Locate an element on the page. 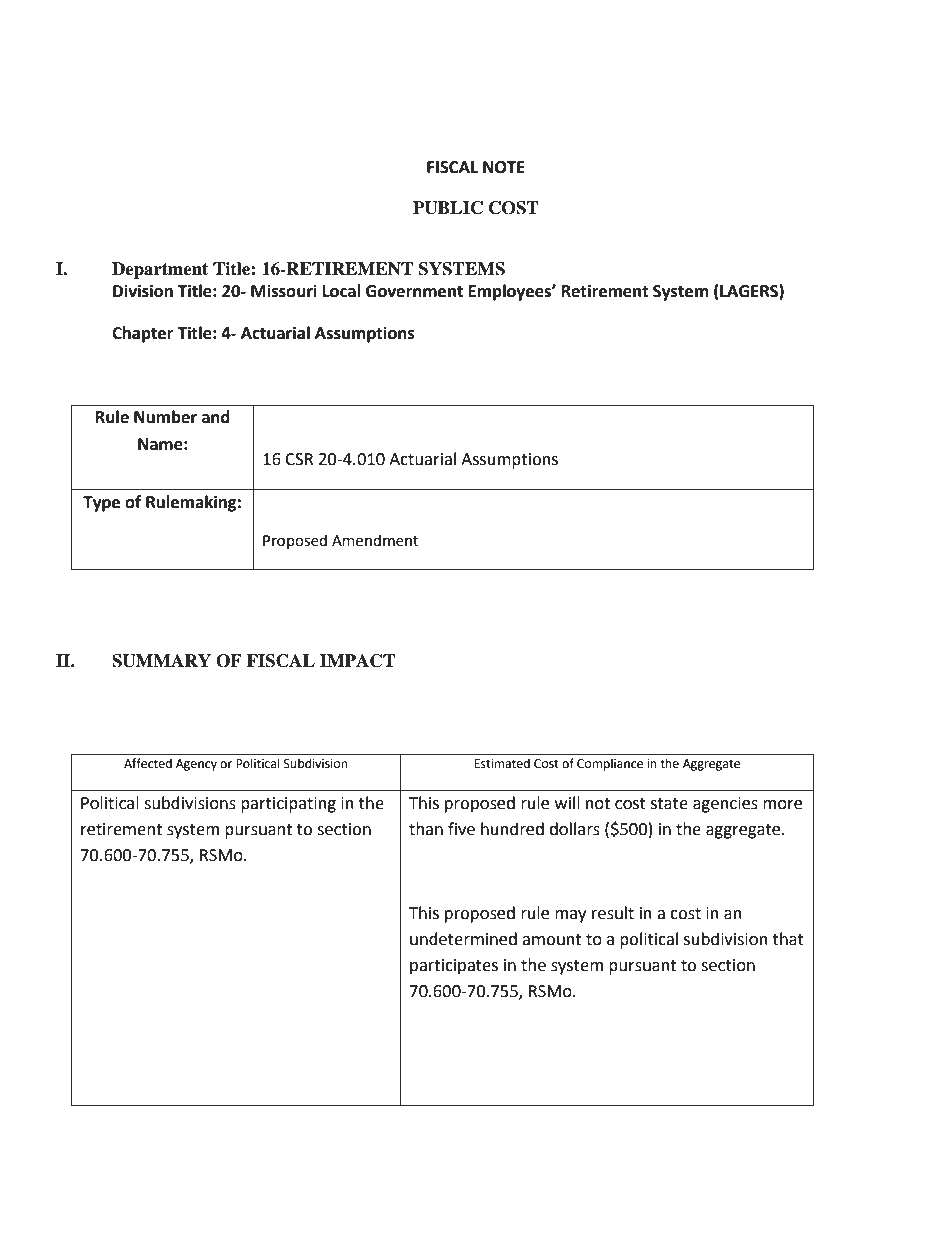 This page has height=1233, width=952. that is located at coordinates (788, 939).
